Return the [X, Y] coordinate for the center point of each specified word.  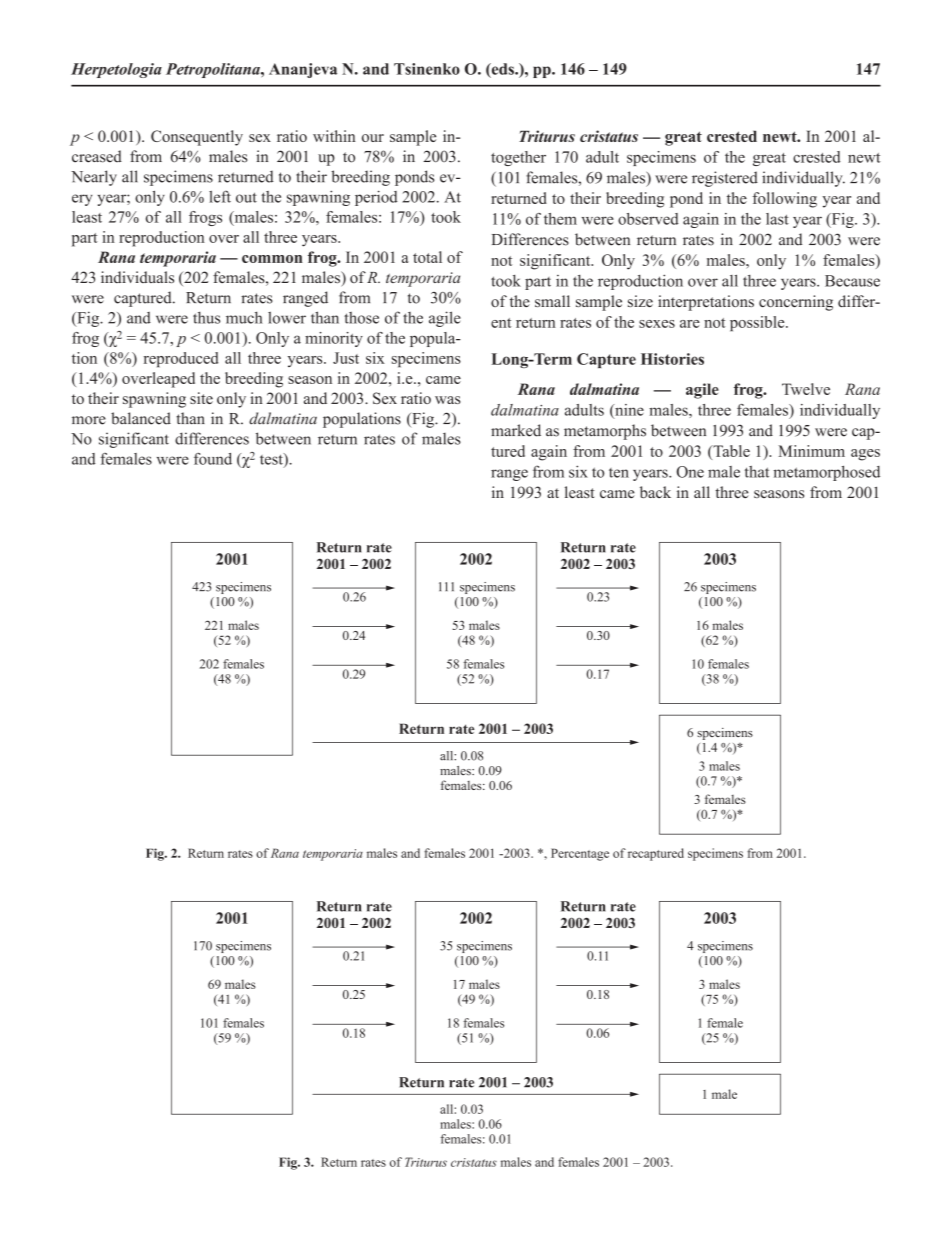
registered [725, 179]
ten [619, 473]
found [213, 459]
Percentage [580, 854]
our [373, 138]
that [757, 472]
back [655, 492]
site [201, 398]
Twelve [806, 389]
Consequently [197, 138]
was [448, 400]
